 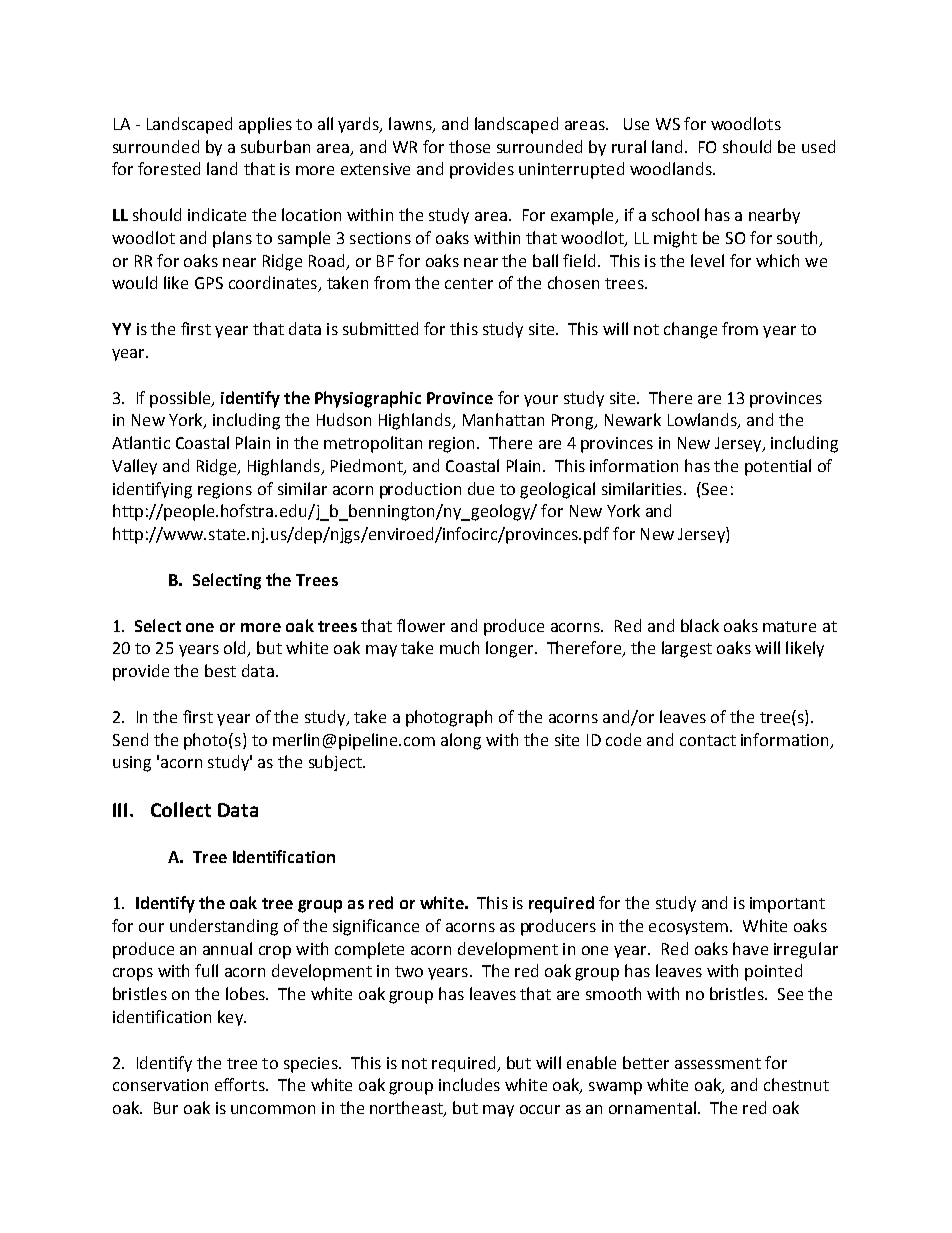 I want to click on possible, so click(x=181, y=399).
